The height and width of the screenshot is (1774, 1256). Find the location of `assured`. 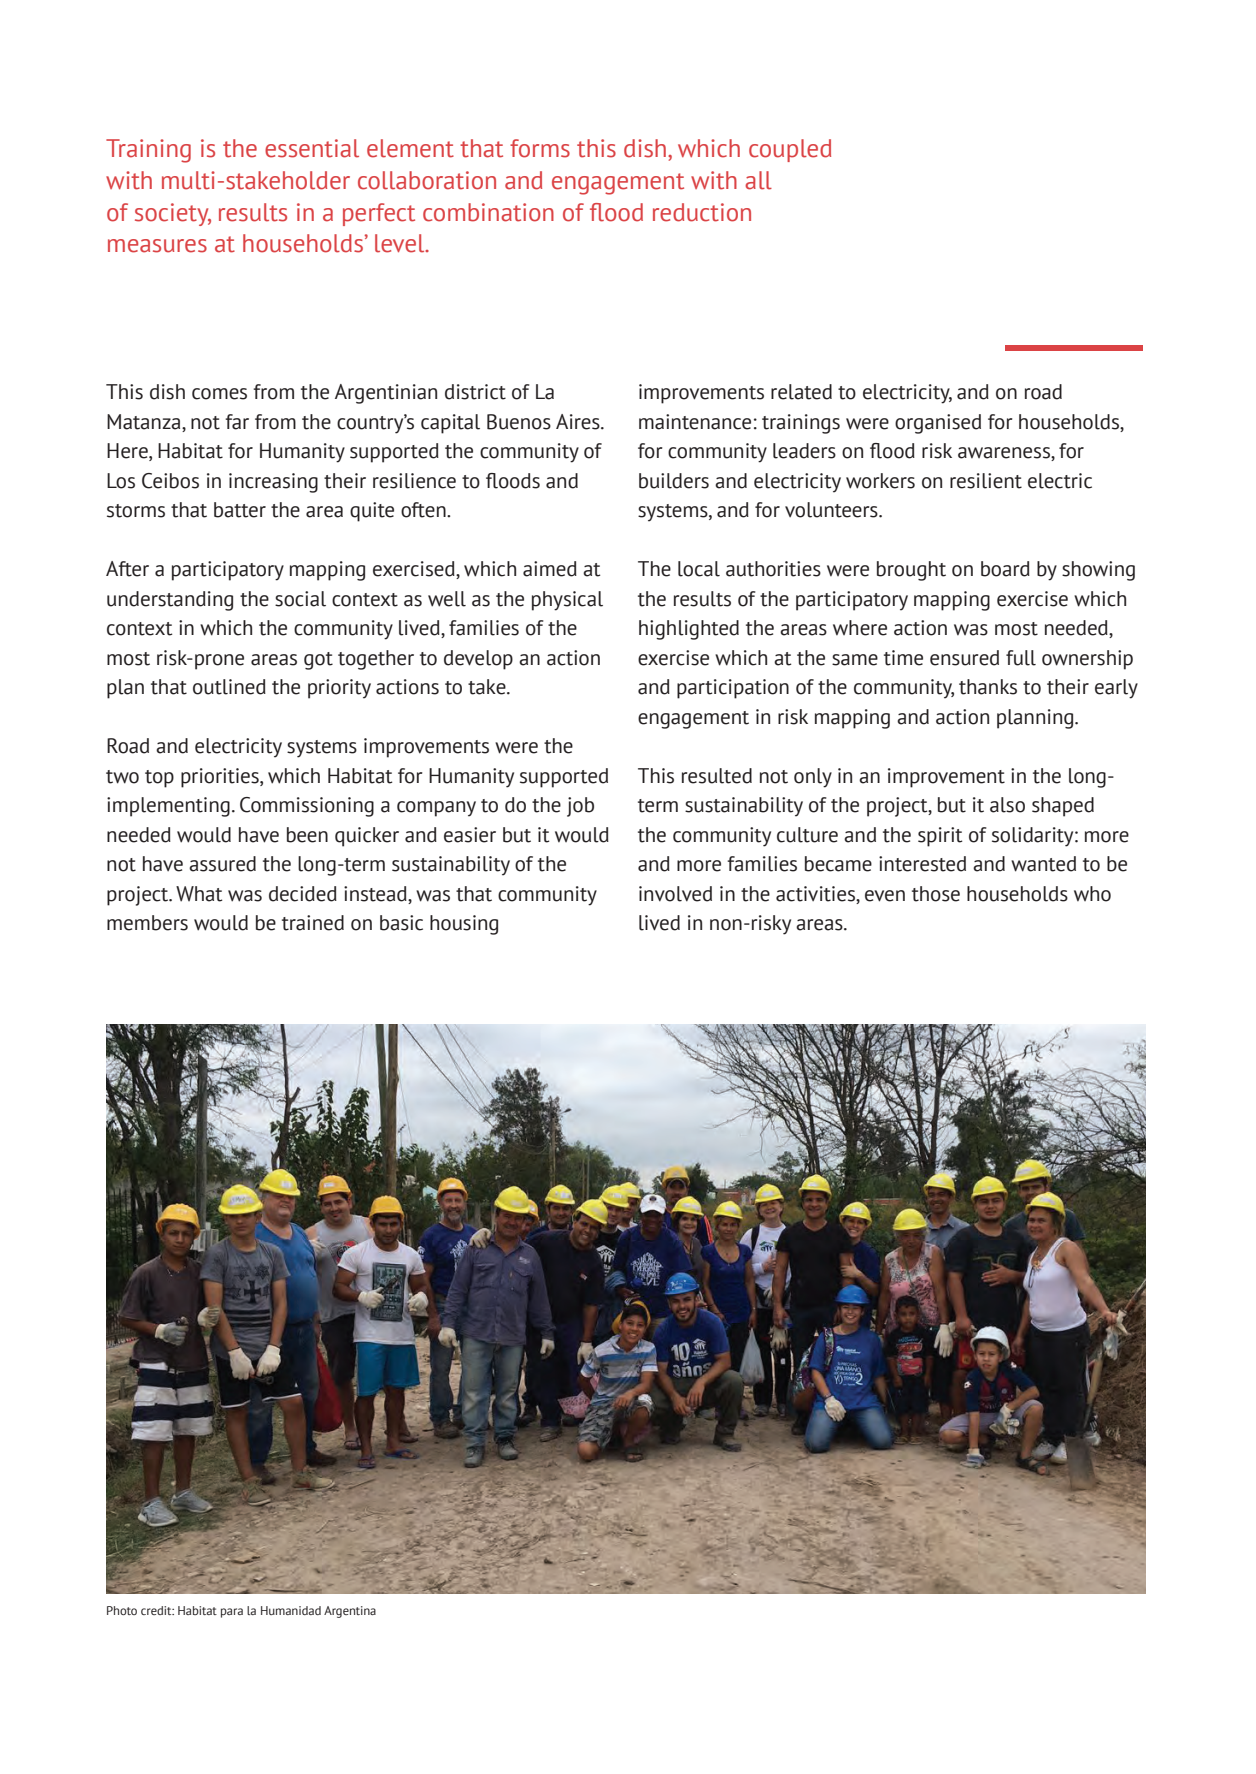

assured is located at coordinates (222, 864).
